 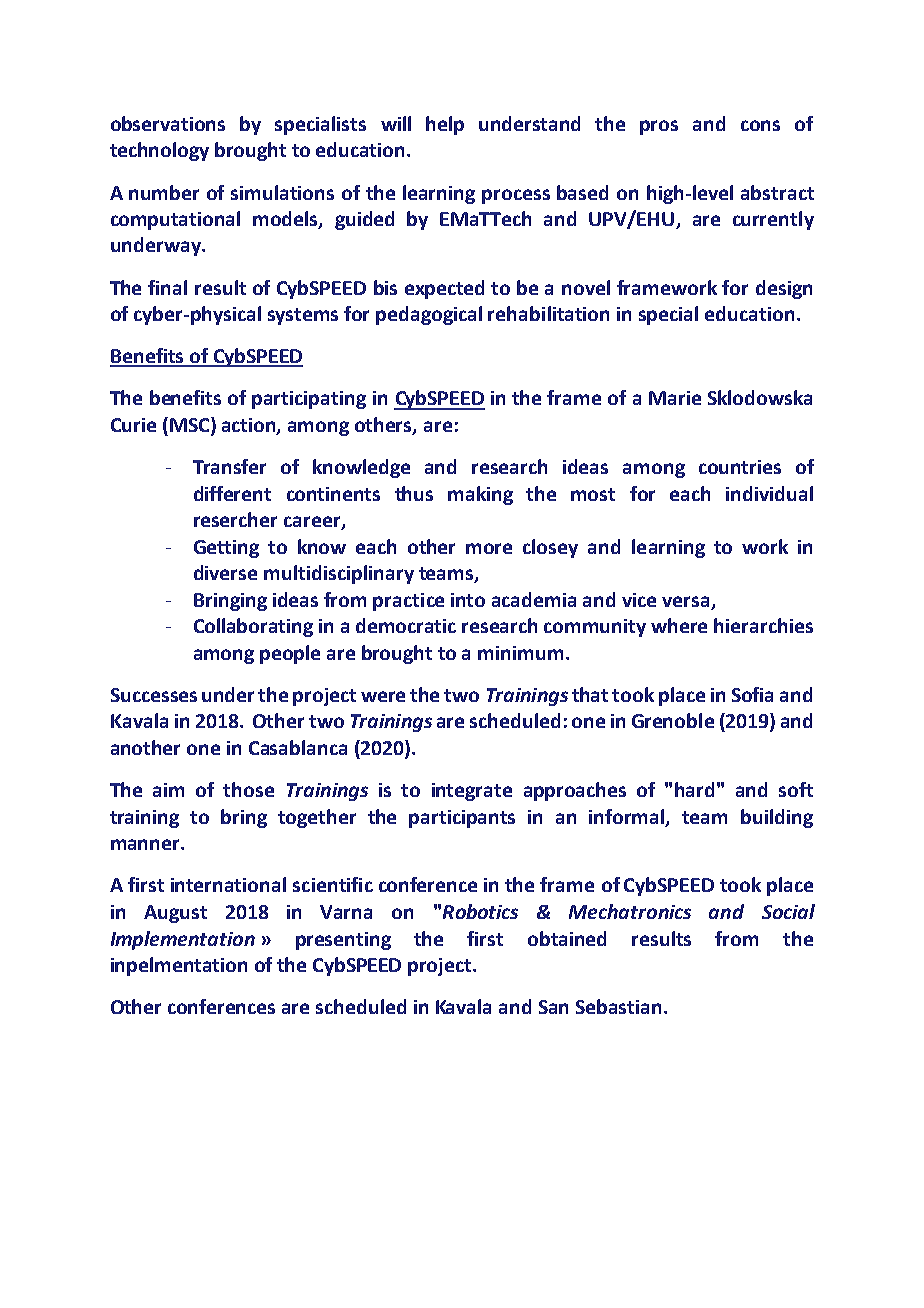 What do you see at coordinates (159, 151) in the page?
I see `technology` at bounding box center [159, 151].
